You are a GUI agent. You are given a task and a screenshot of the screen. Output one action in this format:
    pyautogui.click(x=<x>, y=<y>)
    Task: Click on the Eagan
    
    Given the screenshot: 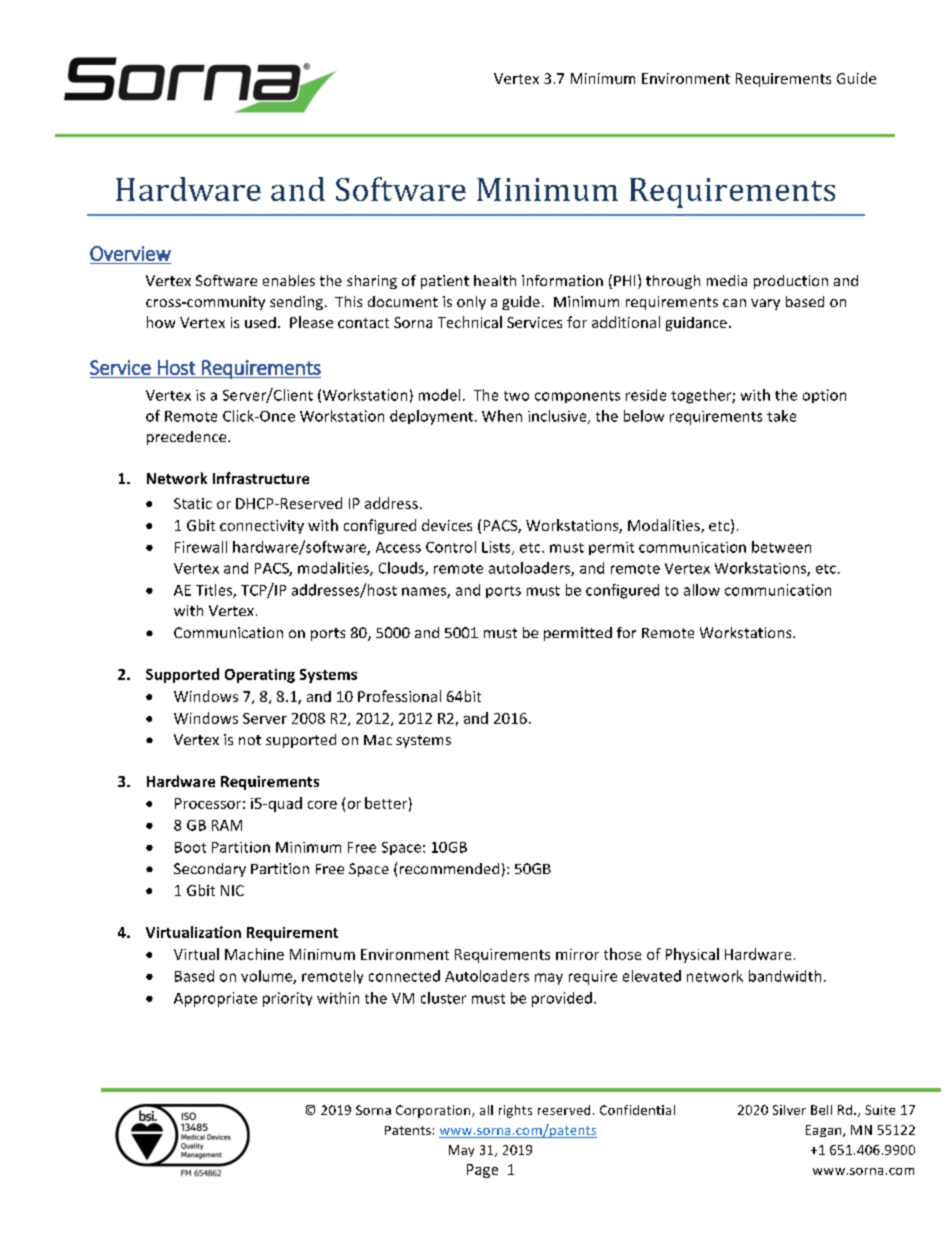 What is the action you would take?
    pyautogui.click(x=825, y=1131)
